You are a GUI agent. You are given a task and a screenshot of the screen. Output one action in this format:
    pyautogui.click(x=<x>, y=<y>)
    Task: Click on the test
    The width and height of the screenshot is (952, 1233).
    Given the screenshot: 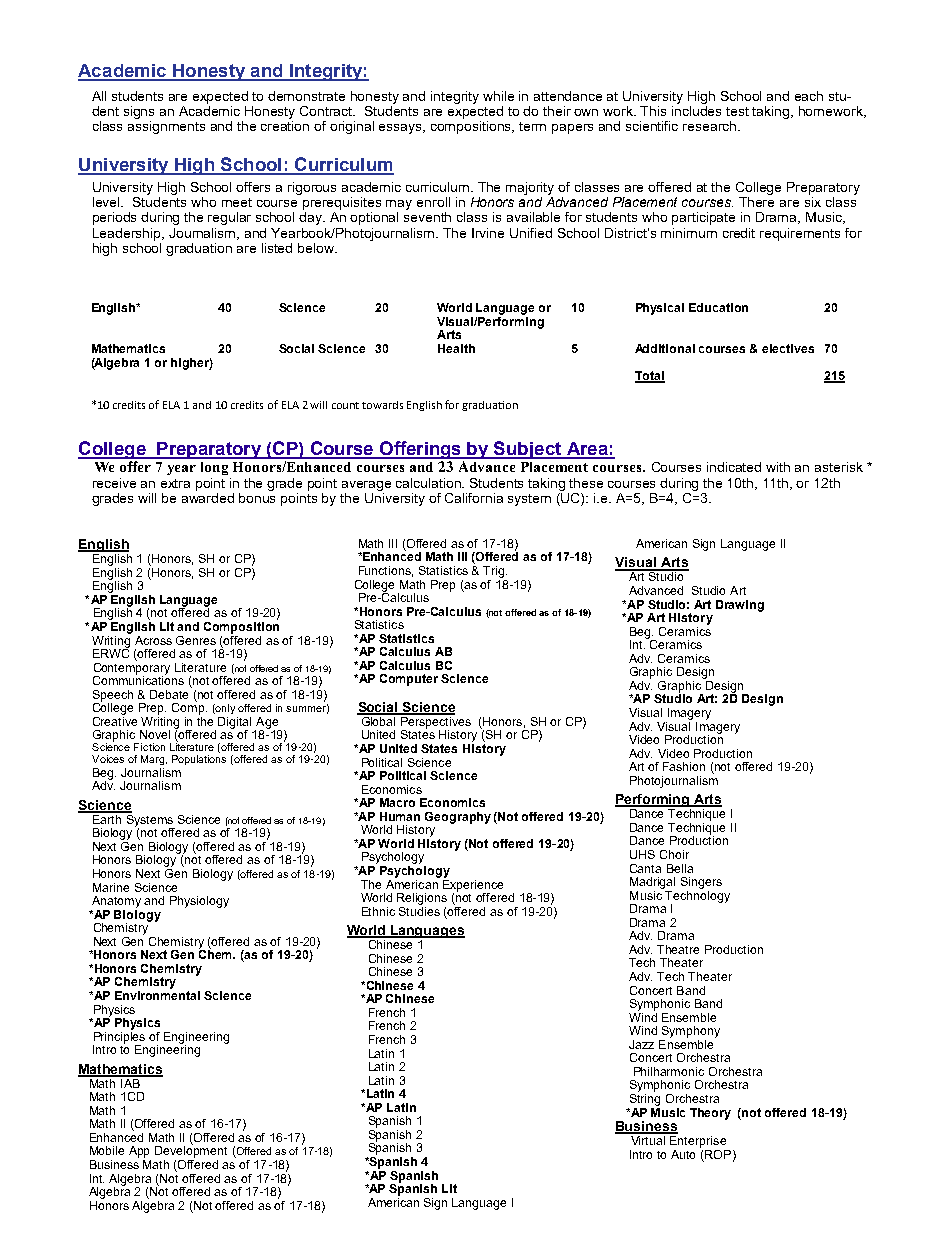 What is the action you would take?
    pyautogui.click(x=737, y=111)
